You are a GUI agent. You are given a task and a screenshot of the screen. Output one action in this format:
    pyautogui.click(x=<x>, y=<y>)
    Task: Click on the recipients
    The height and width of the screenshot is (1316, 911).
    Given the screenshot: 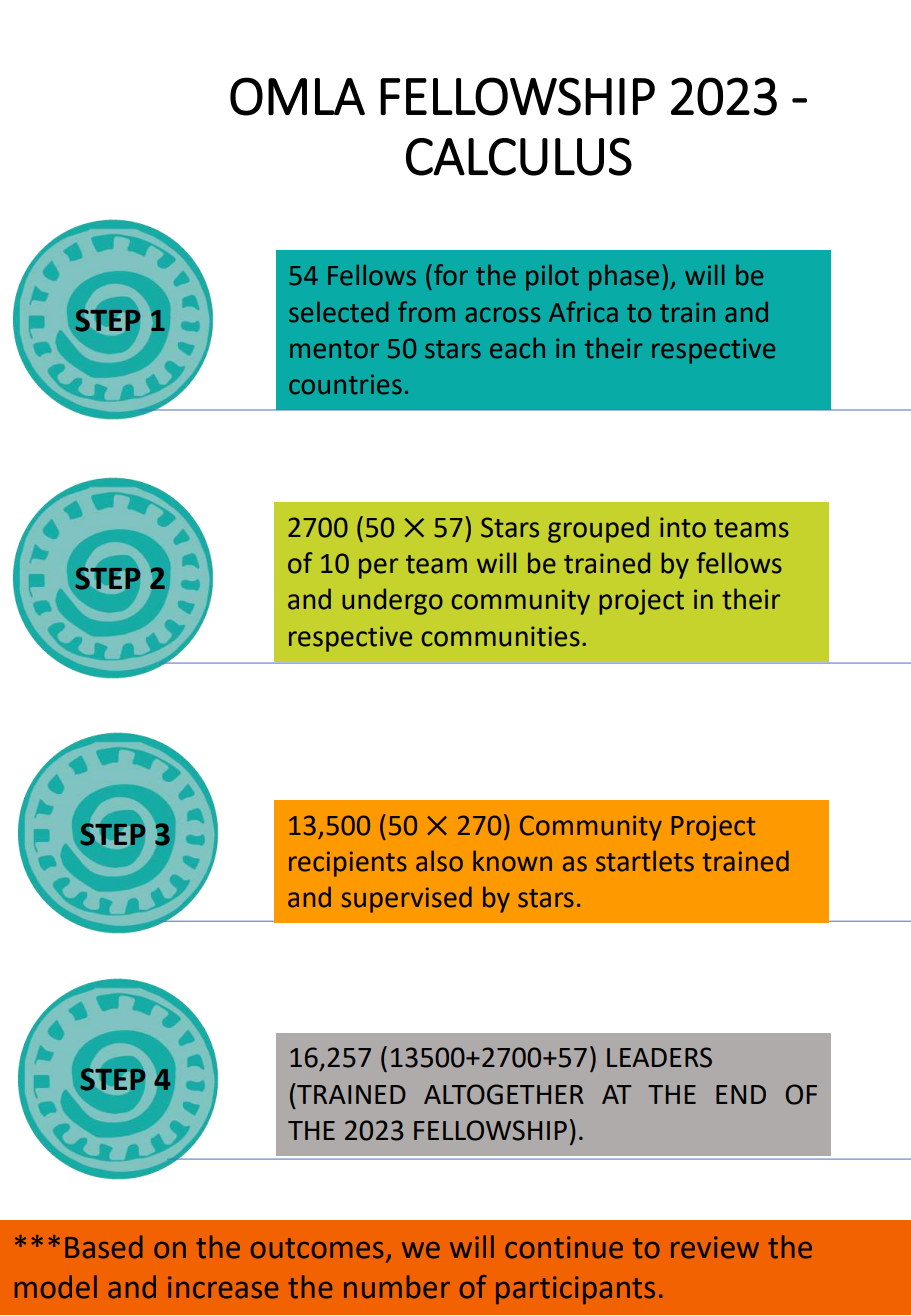 What is the action you would take?
    pyautogui.click(x=348, y=864)
